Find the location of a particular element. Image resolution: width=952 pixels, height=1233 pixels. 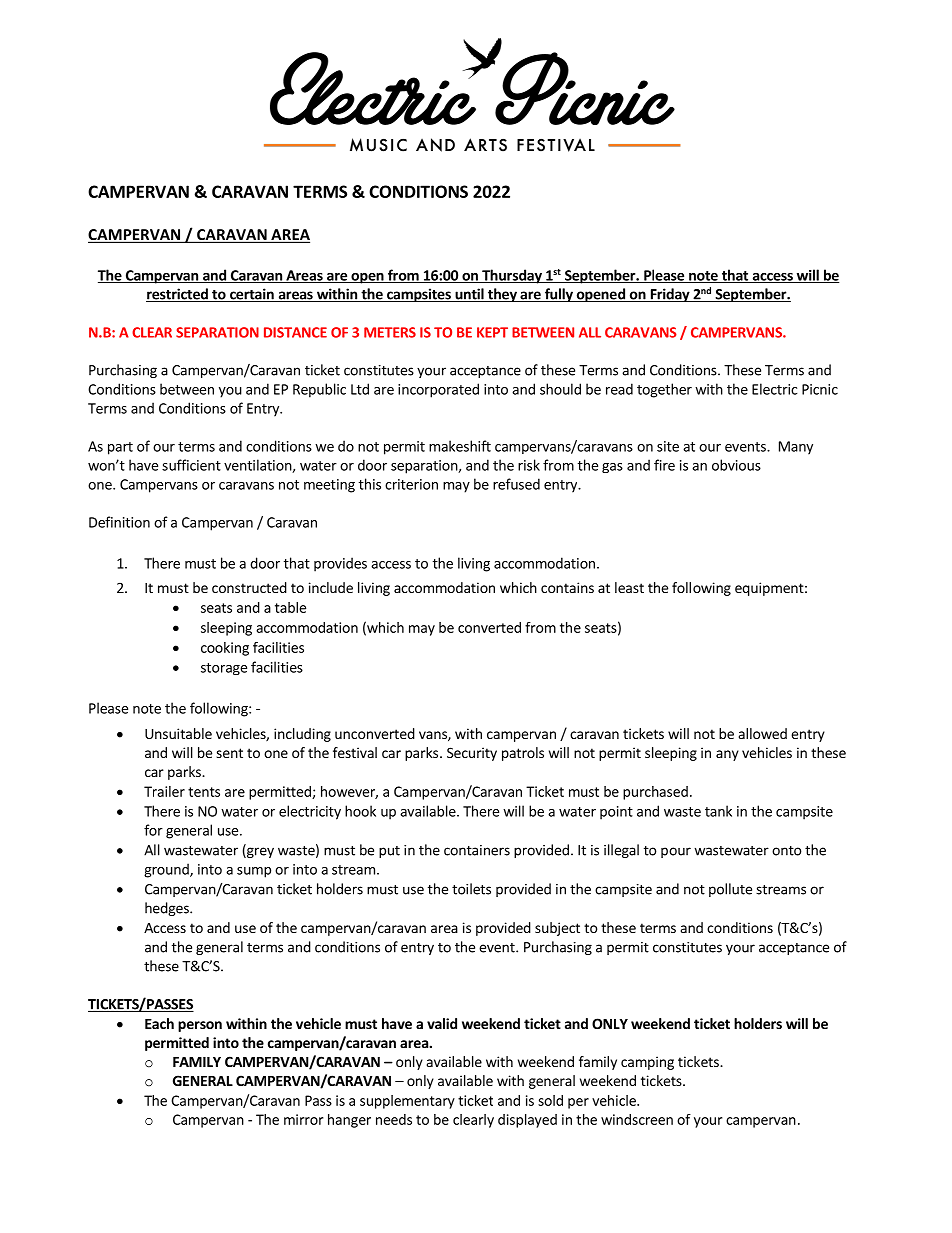

hedges is located at coordinates (168, 909).
